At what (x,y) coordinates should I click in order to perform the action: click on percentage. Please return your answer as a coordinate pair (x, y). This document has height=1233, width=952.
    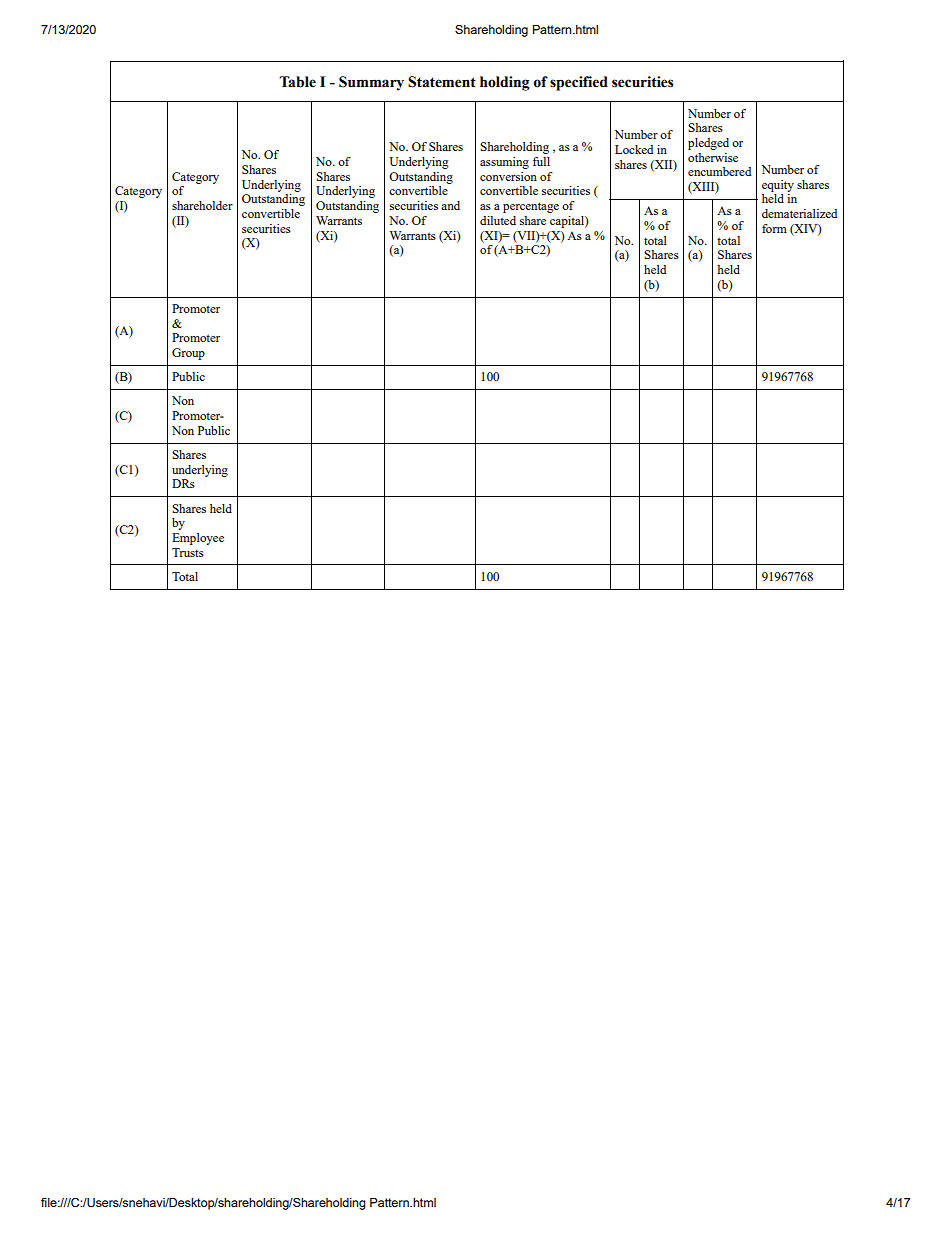
    Looking at the image, I should click on (531, 207).
